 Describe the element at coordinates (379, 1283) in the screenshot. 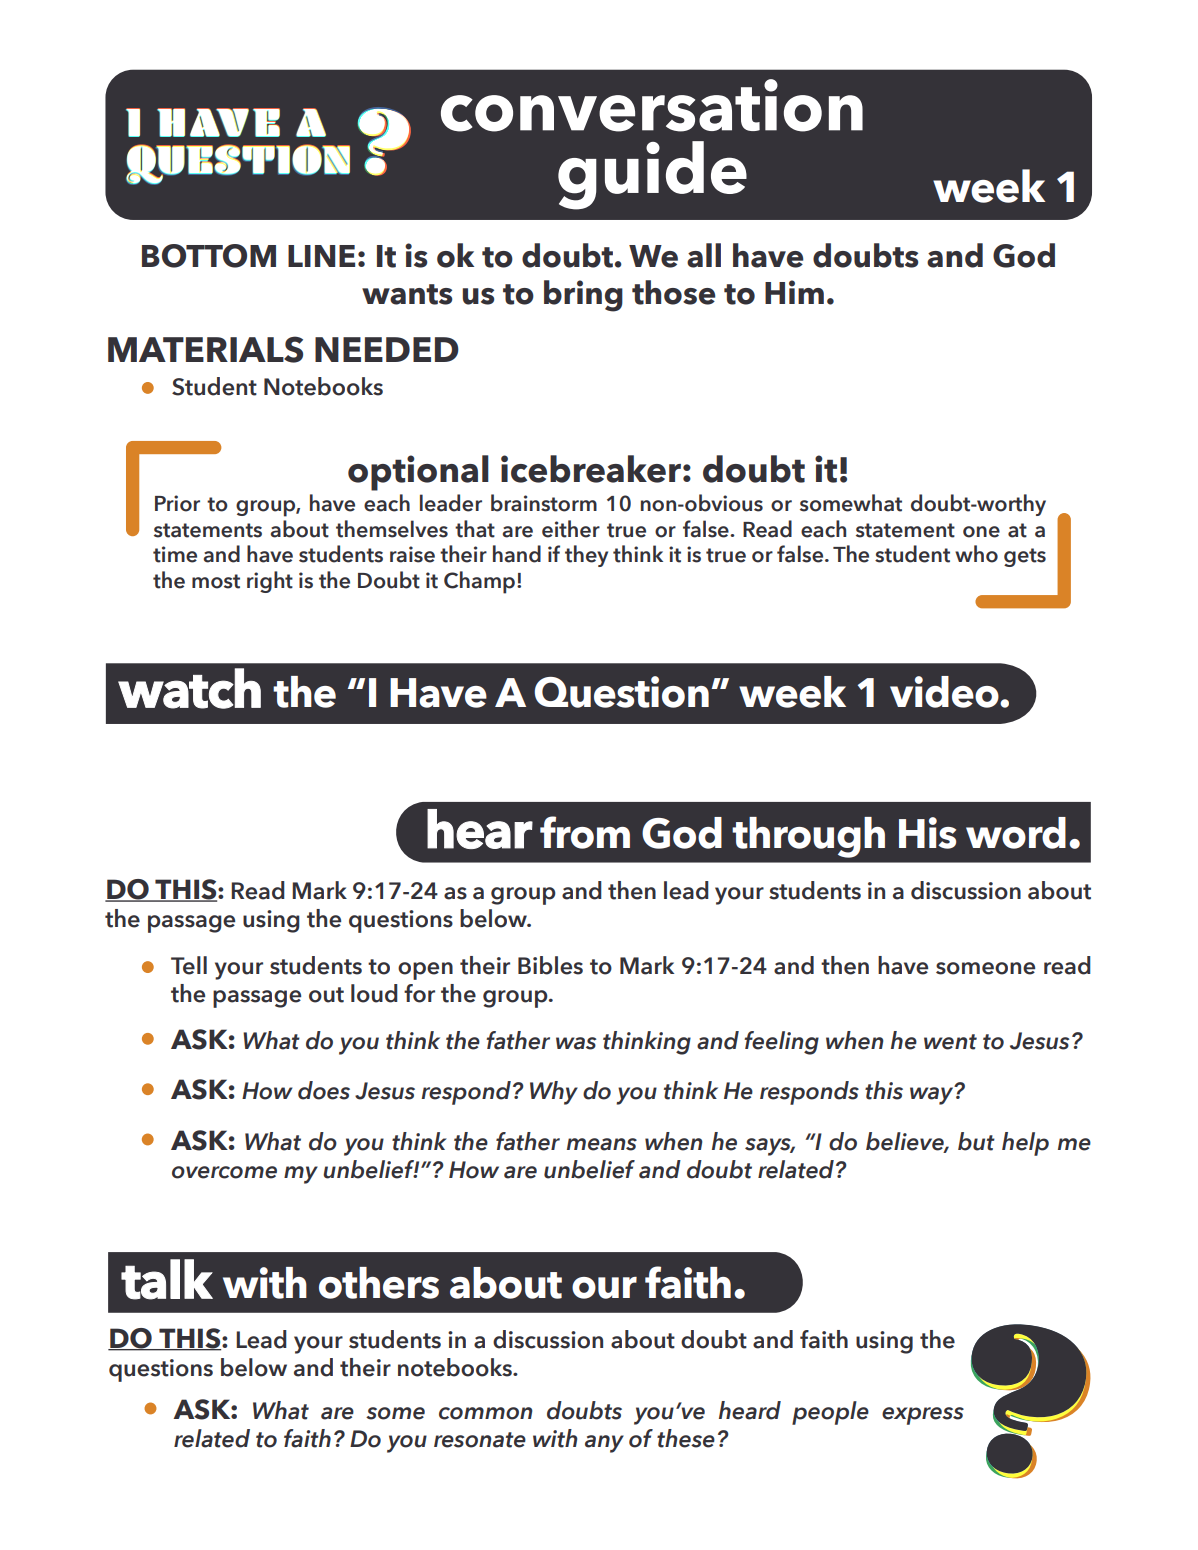

I see `others` at that location.
